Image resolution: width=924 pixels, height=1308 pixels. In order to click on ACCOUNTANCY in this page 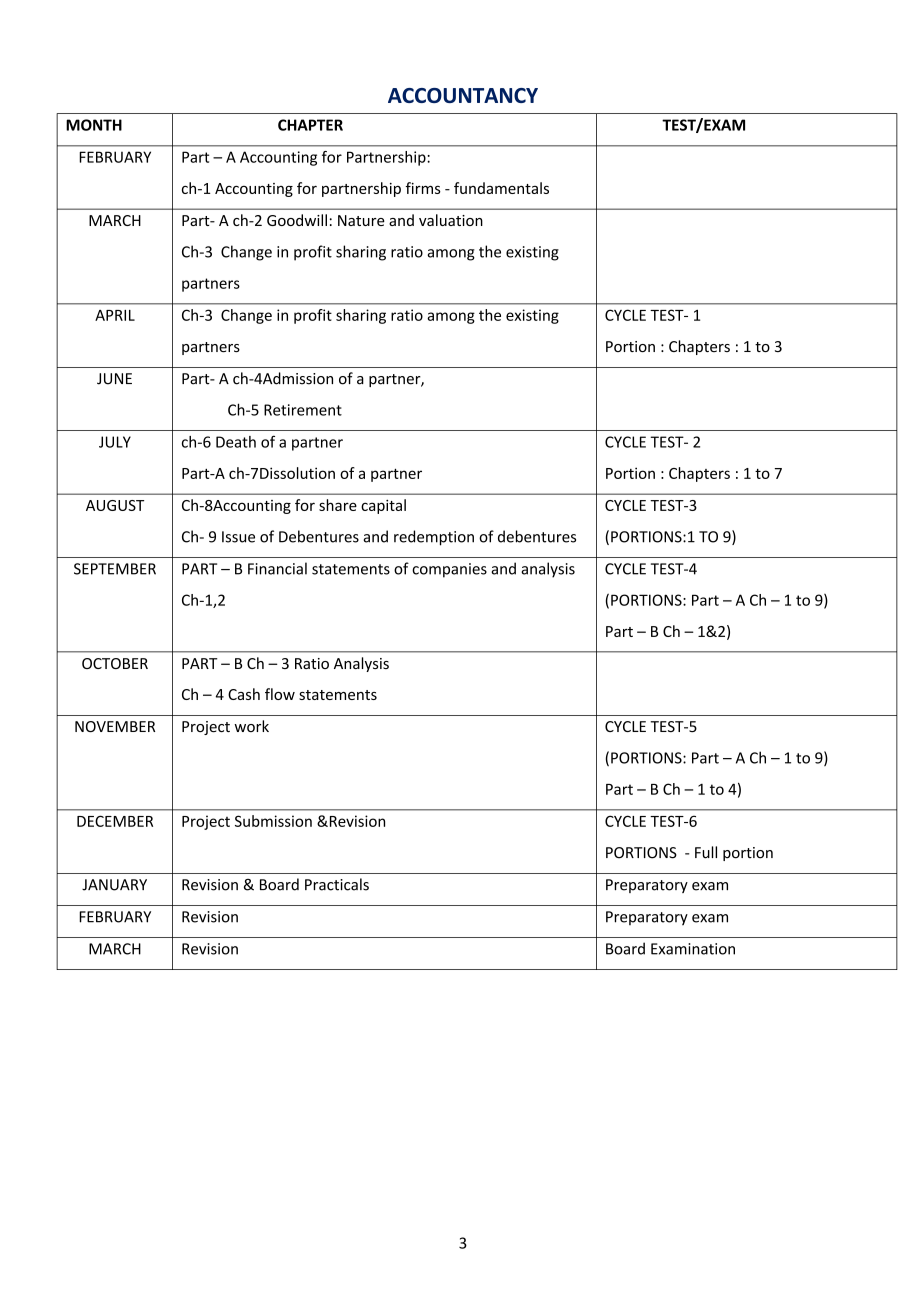, I will do `click(463, 95)`.
